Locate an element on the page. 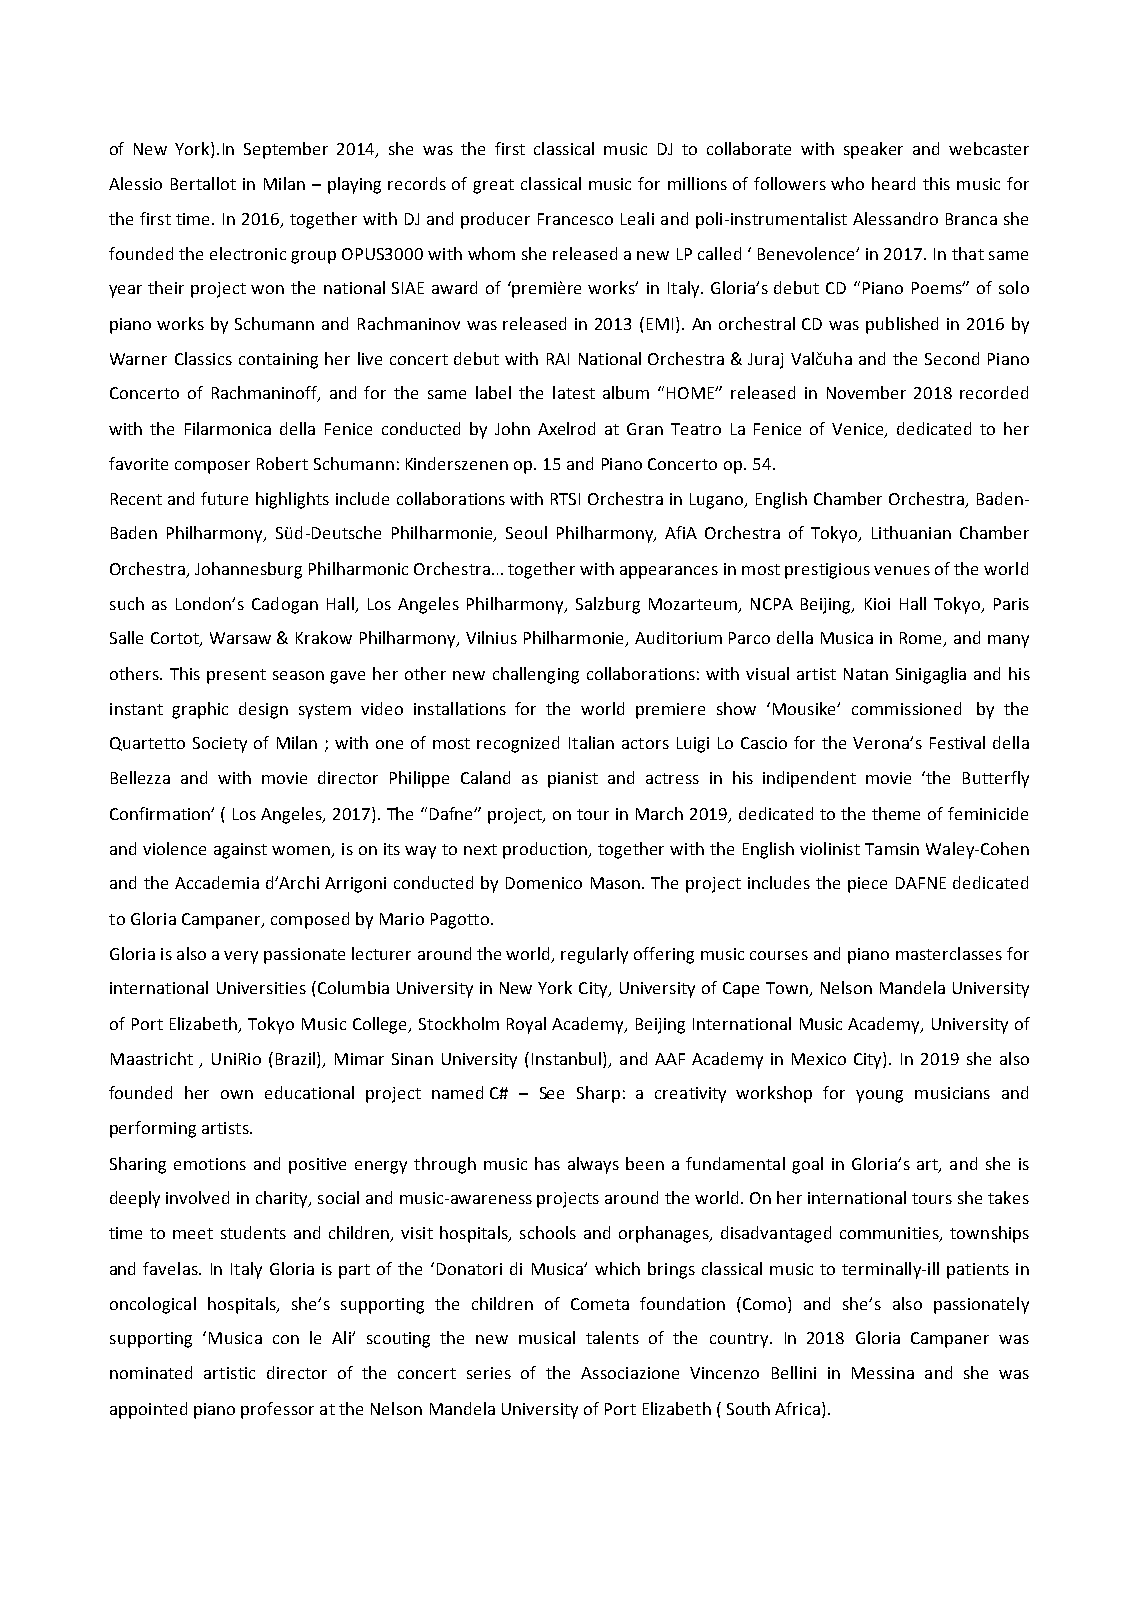  speaker is located at coordinates (873, 150).
